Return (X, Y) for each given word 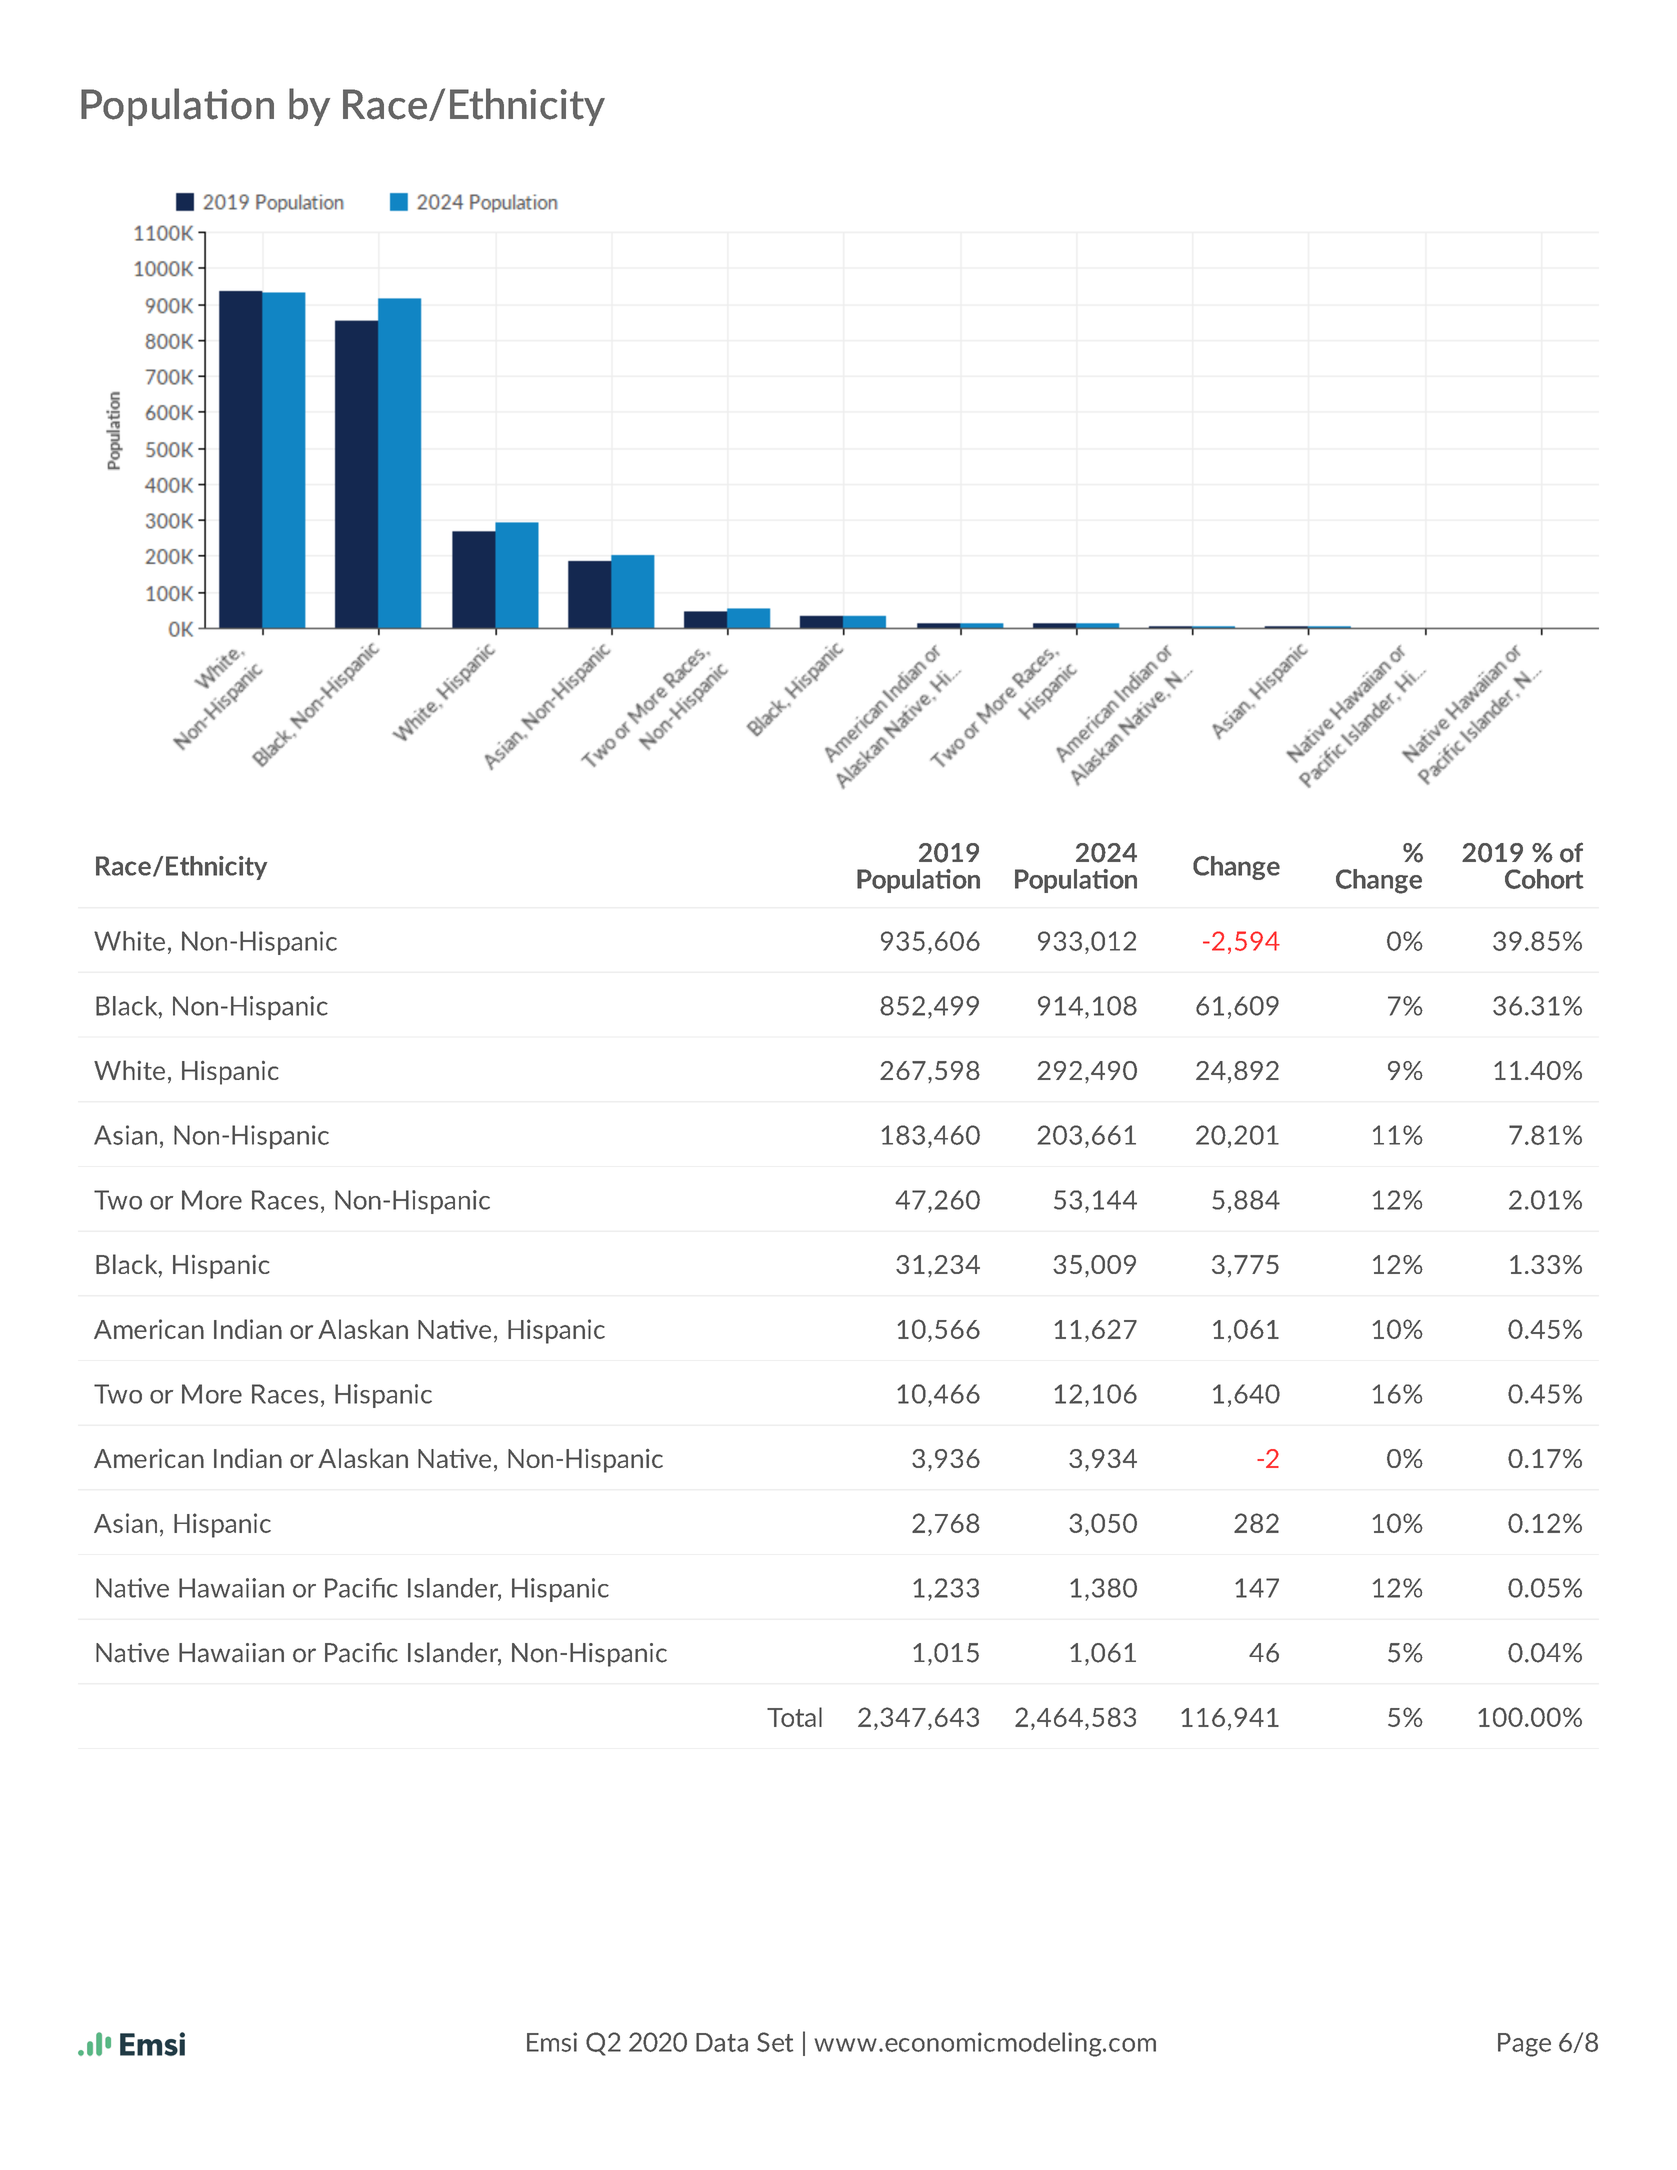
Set (775, 2042)
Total (794, 1717)
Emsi (552, 2042)
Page (1524, 2045)
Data (722, 2042)
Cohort (1544, 879)
